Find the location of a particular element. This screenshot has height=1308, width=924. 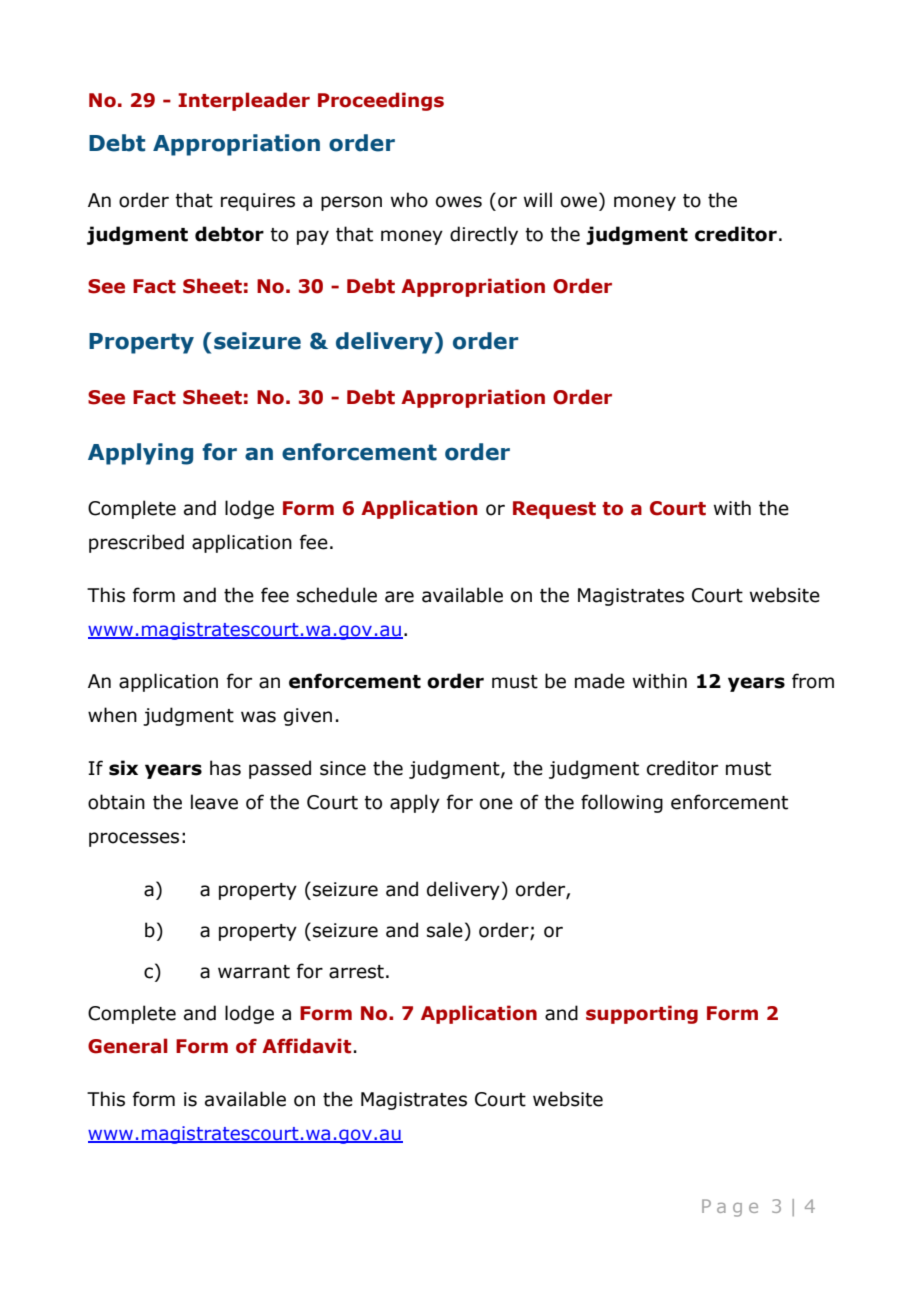

requires is located at coordinates (258, 202).
